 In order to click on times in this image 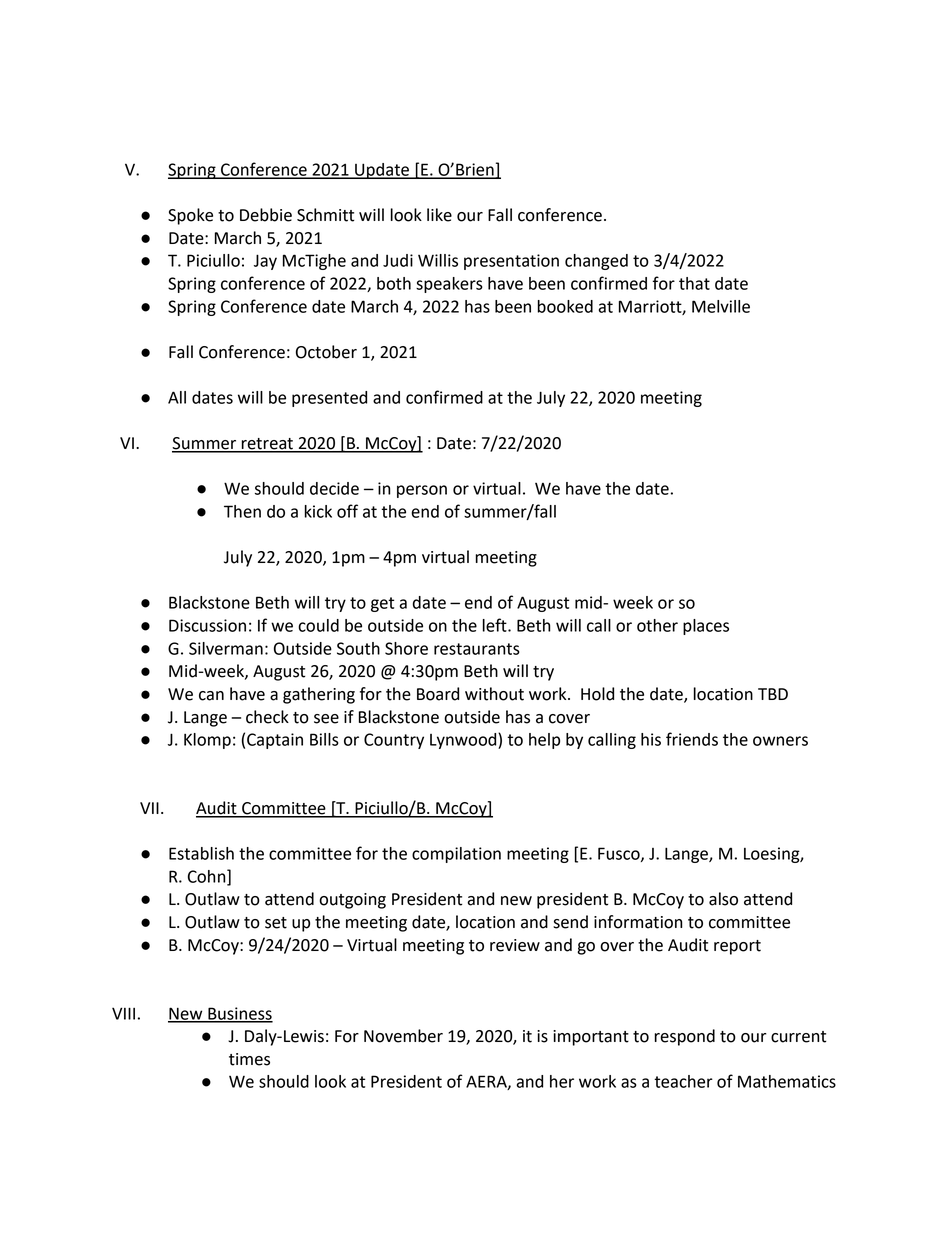, I will do `click(249, 1059)`.
